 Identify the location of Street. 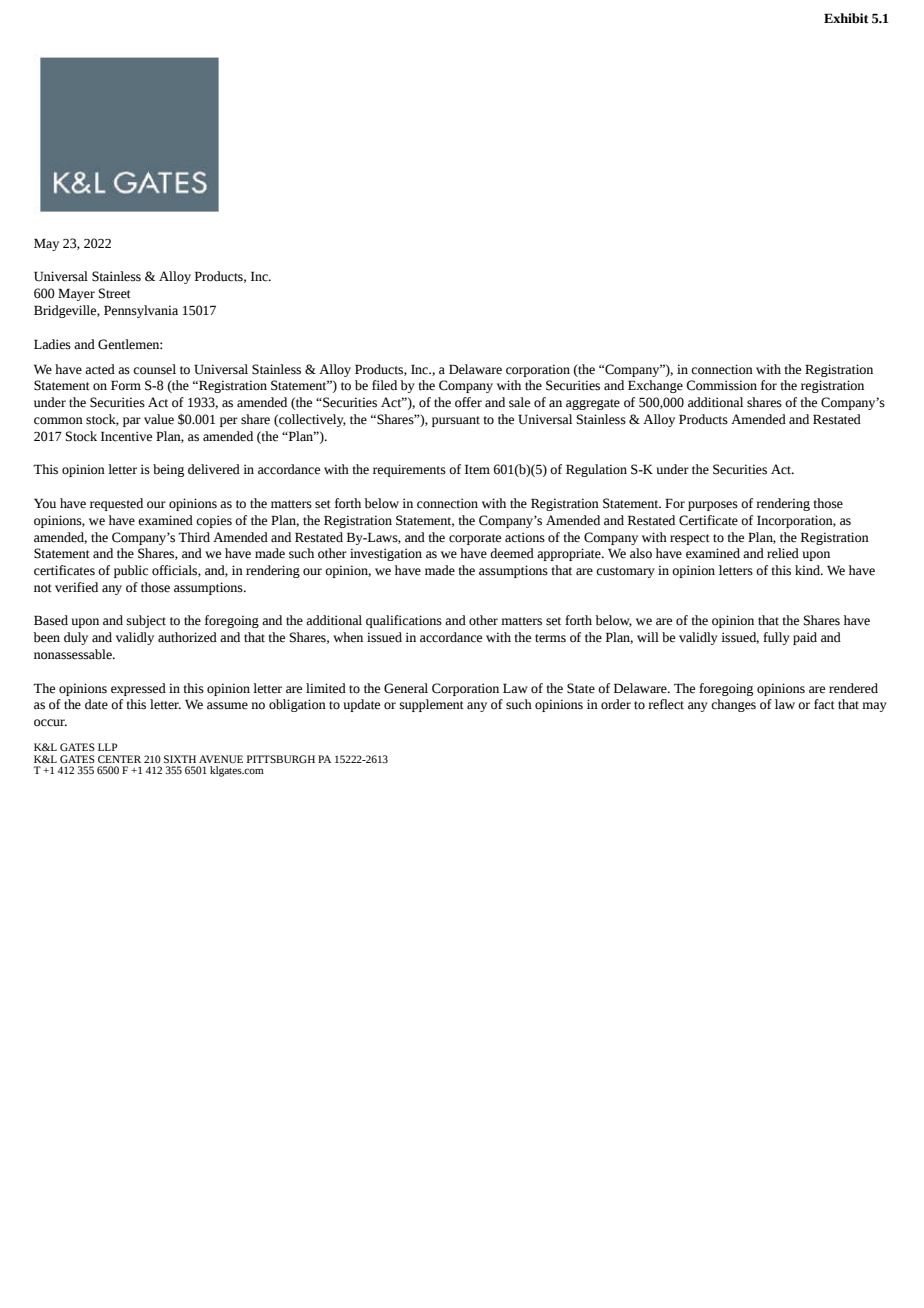
(115, 293).
